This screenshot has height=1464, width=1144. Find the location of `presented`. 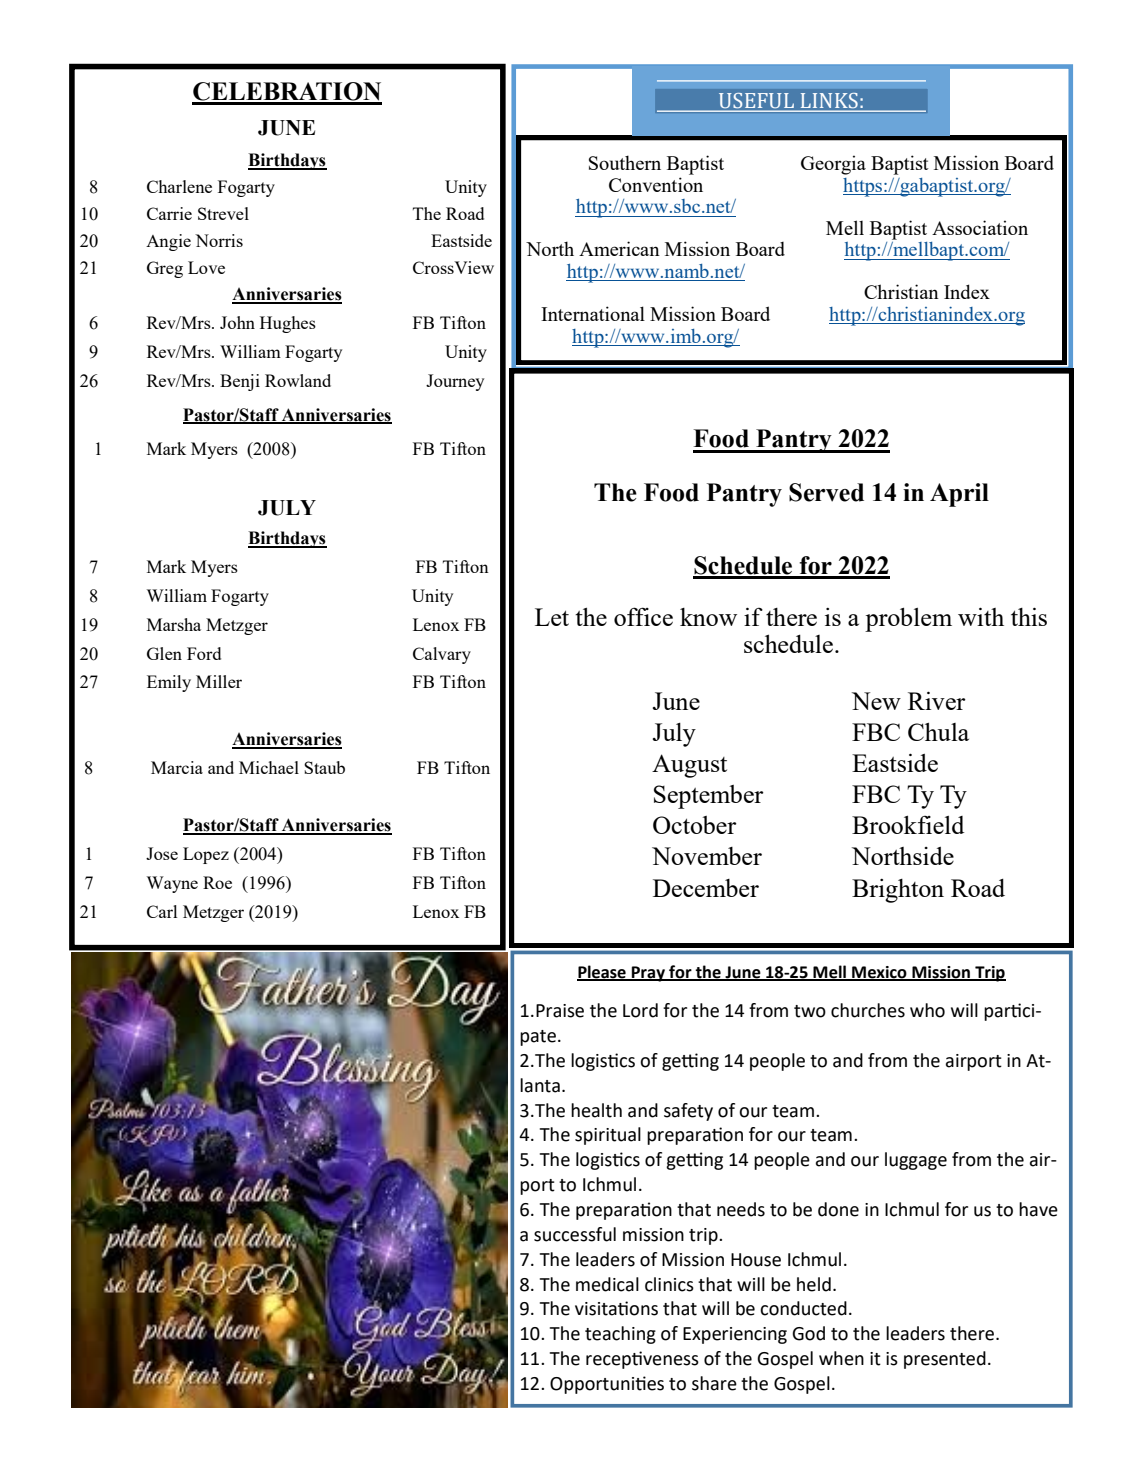

presented is located at coordinates (945, 1360).
